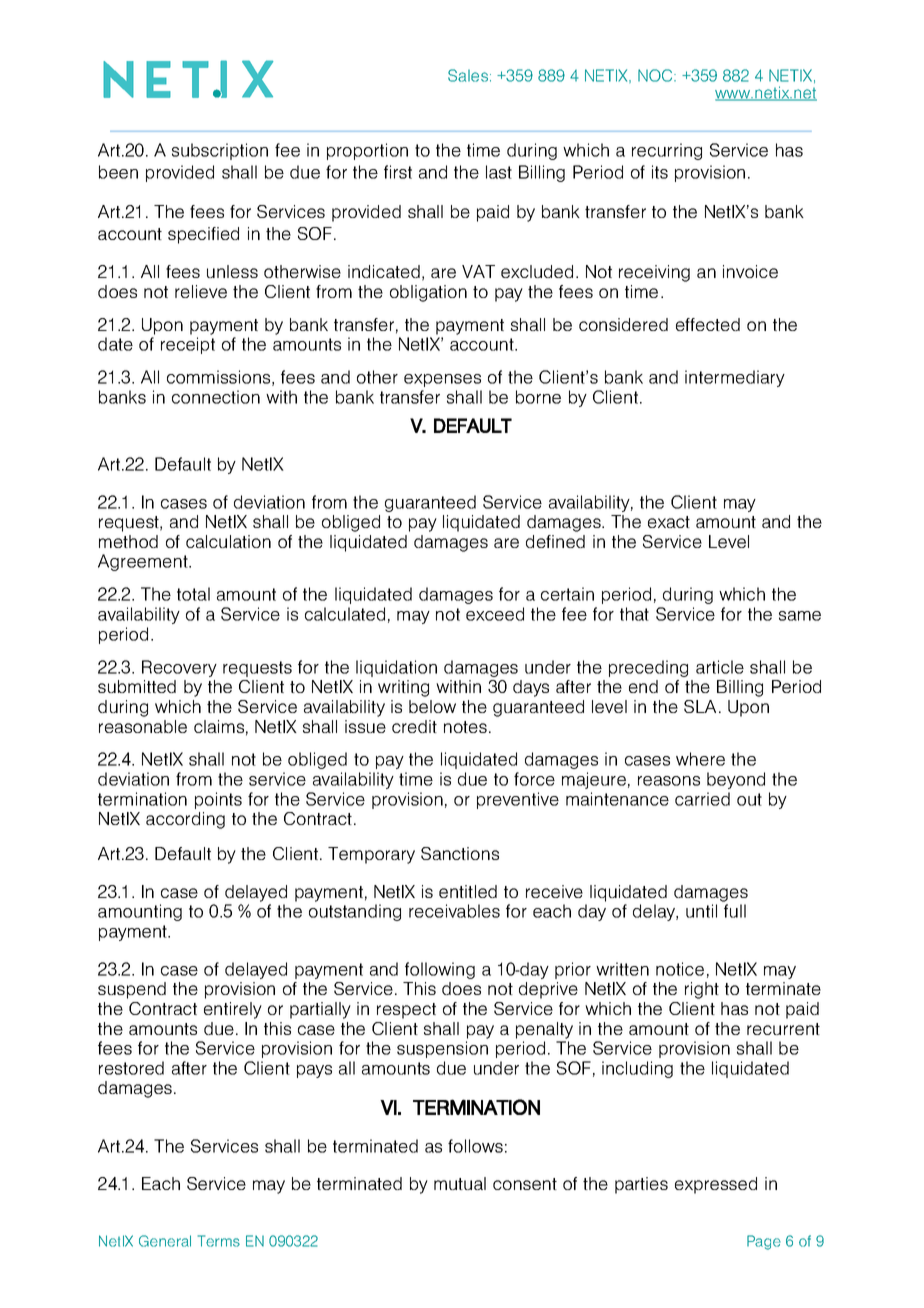  I want to click on Recovery, so click(179, 668).
